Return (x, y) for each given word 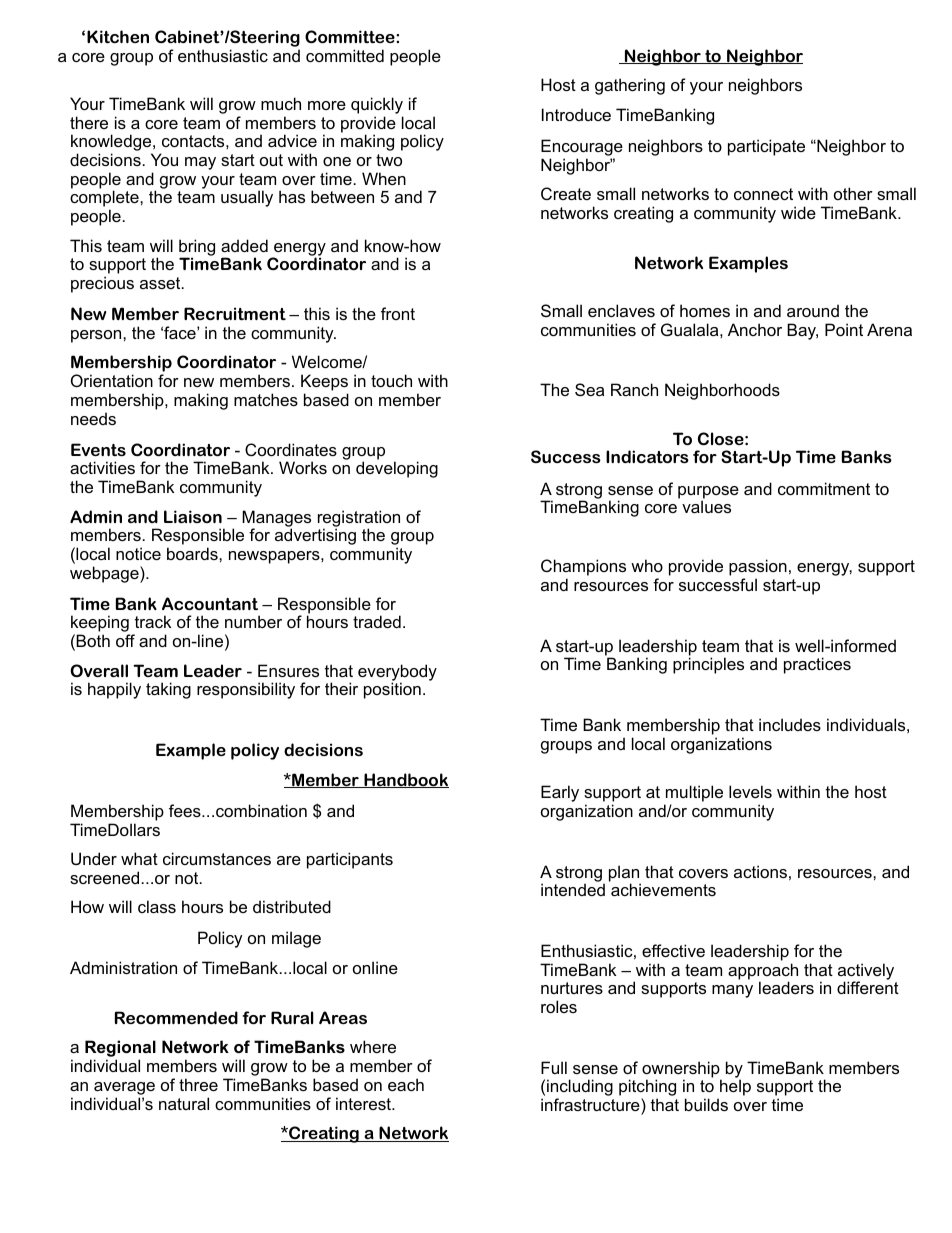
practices (817, 665)
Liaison (193, 516)
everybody (397, 673)
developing (397, 469)
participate (766, 147)
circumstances (217, 858)
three (198, 1084)
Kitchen (118, 36)
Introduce (576, 114)
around (813, 310)
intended (573, 889)
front (398, 313)
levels (750, 791)
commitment (824, 488)
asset (161, 283)
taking (168, 690)
